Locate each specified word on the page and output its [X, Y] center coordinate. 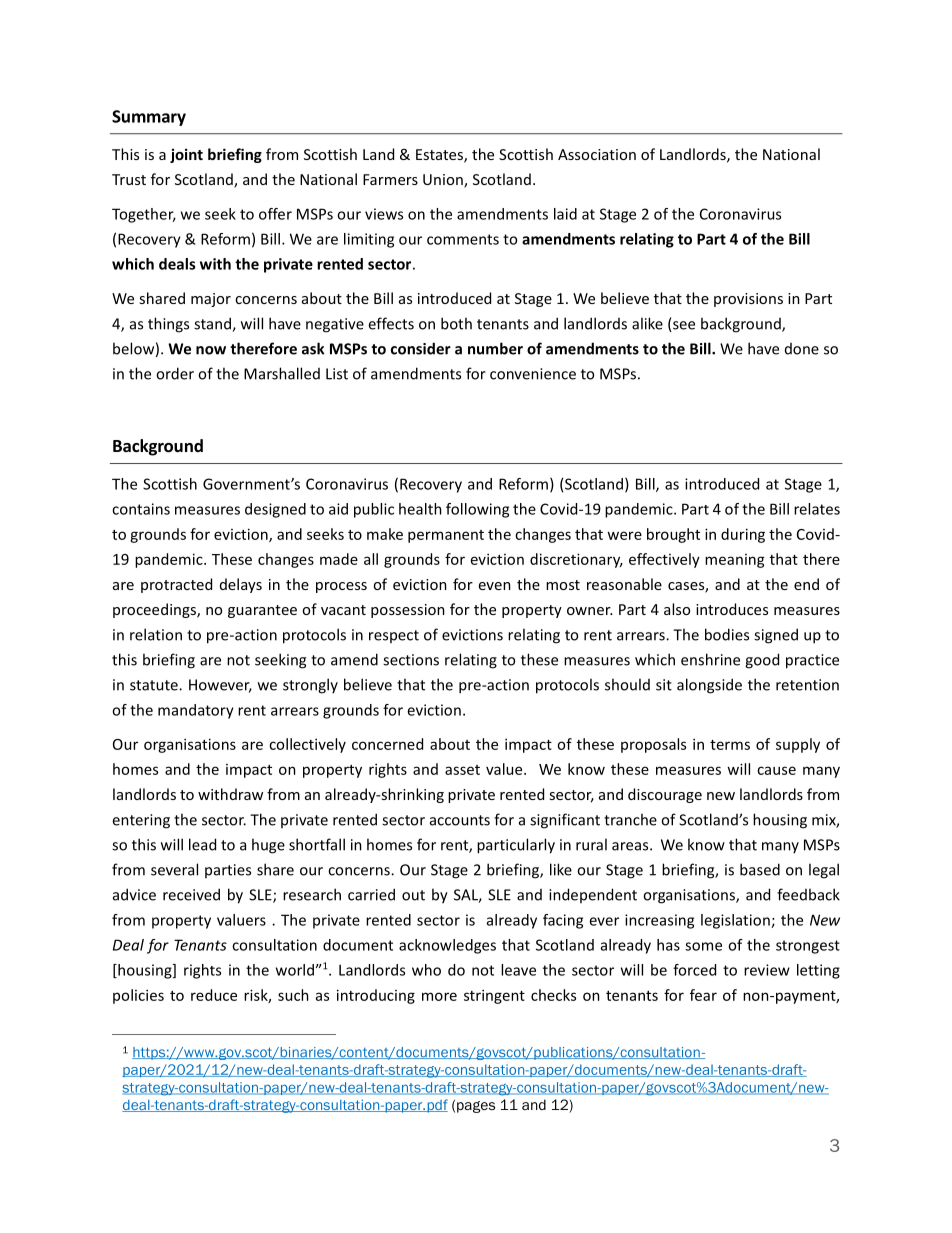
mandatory [196, 711]
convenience [533, 374]
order [175, 373]
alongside [709, 686]
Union [444, 181]
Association [597, 154]
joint [186, 155]
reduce [214, 995]
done [802, 349]
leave [518, 970]
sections [411, 660]
